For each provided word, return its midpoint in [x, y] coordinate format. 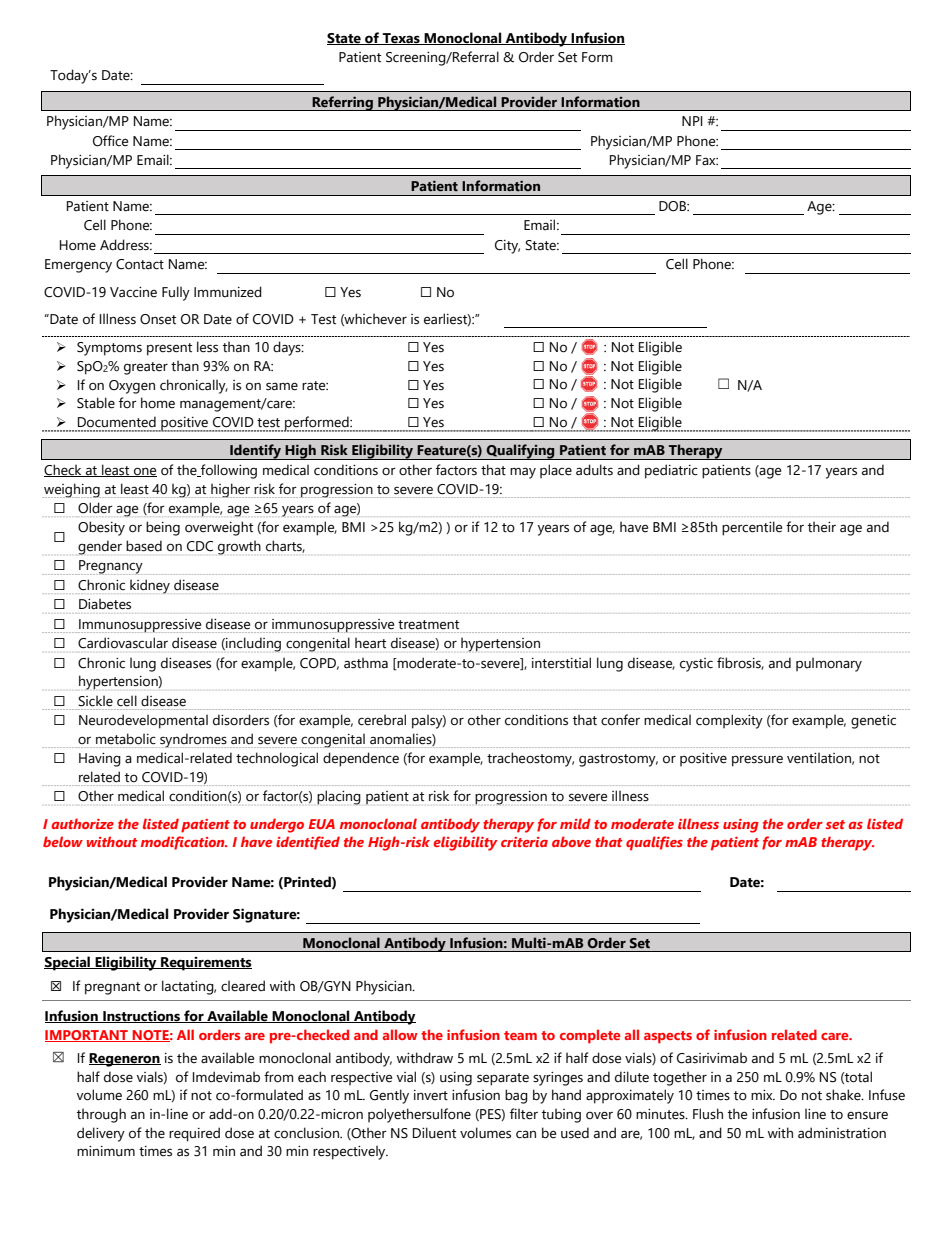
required [194, 1134]
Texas [401, 39]
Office [110, 141]
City [507, 247]
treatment [428, 625]
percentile [752, 528]
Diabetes [105, 604]
